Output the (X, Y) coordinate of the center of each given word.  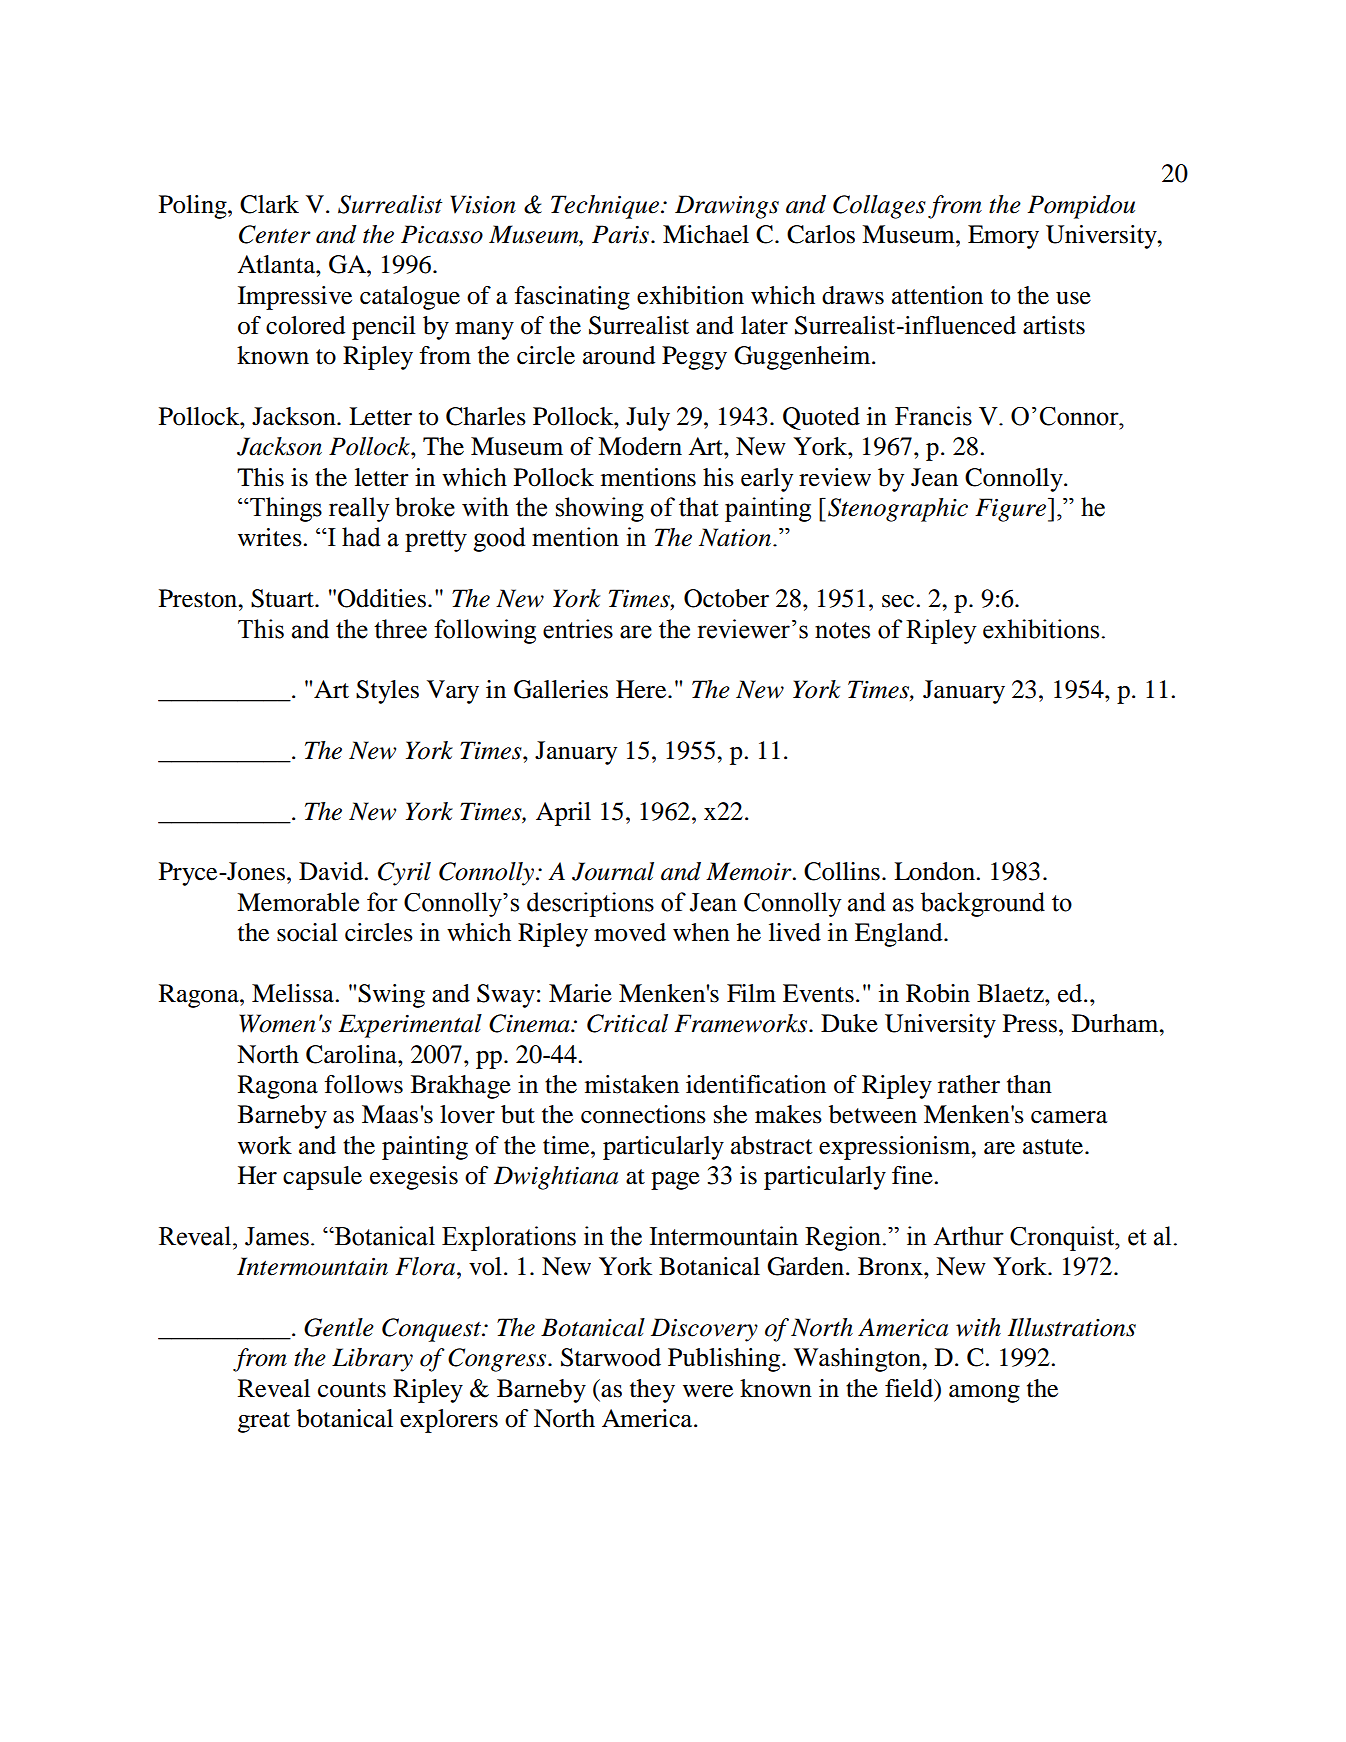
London (935, 871)
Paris (620, 234)
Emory (1003, 237)
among (984, 1394)
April (563, 814)
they (652, 1391)
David (332, 871)
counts (352, 1390)
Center (275, 234)
